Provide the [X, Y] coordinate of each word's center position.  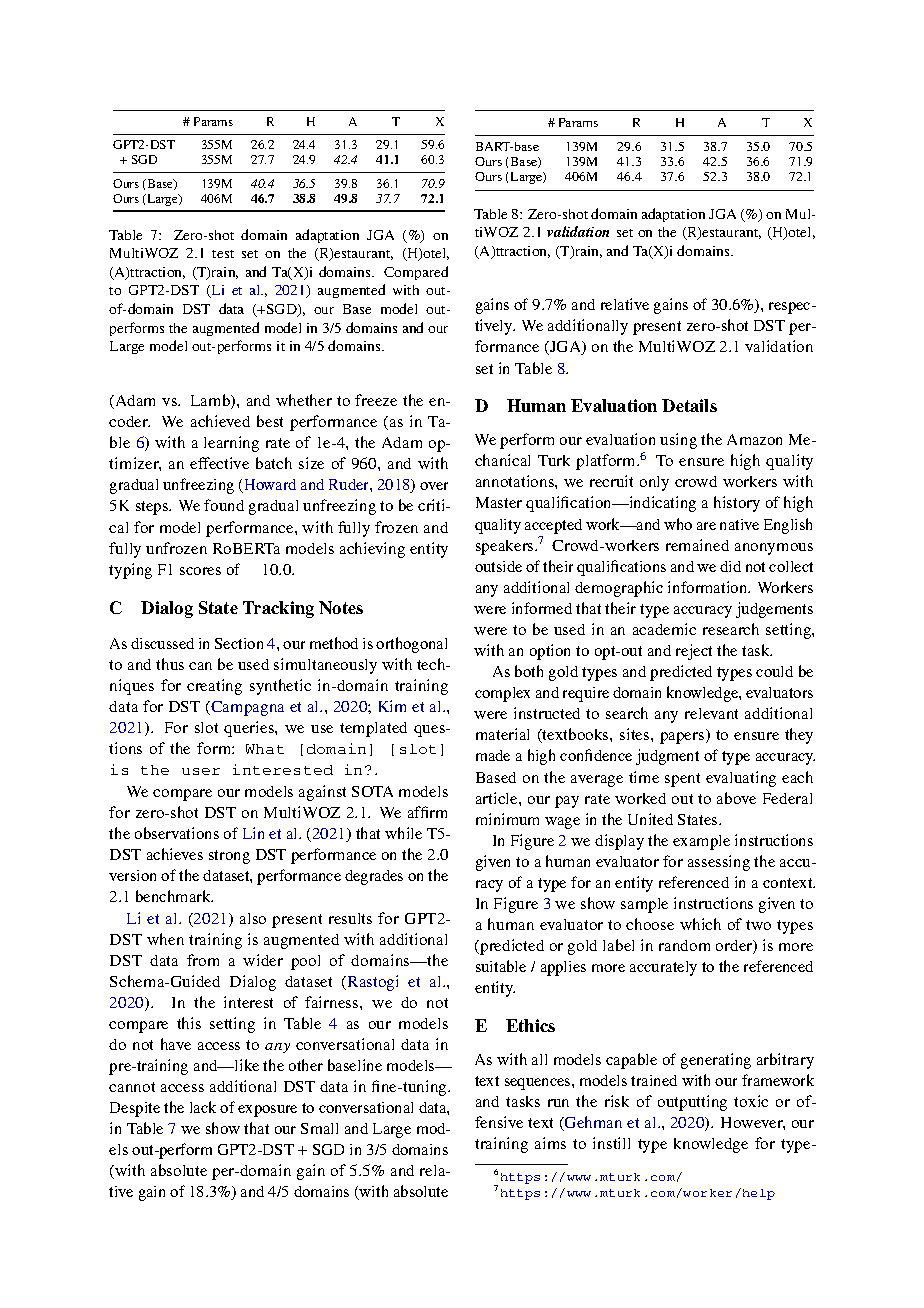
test [223, 254]
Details [689, 405]
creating [214, 687]
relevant [711, 713]
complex [502, 694]
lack [203, 1107]
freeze [376, 400]
